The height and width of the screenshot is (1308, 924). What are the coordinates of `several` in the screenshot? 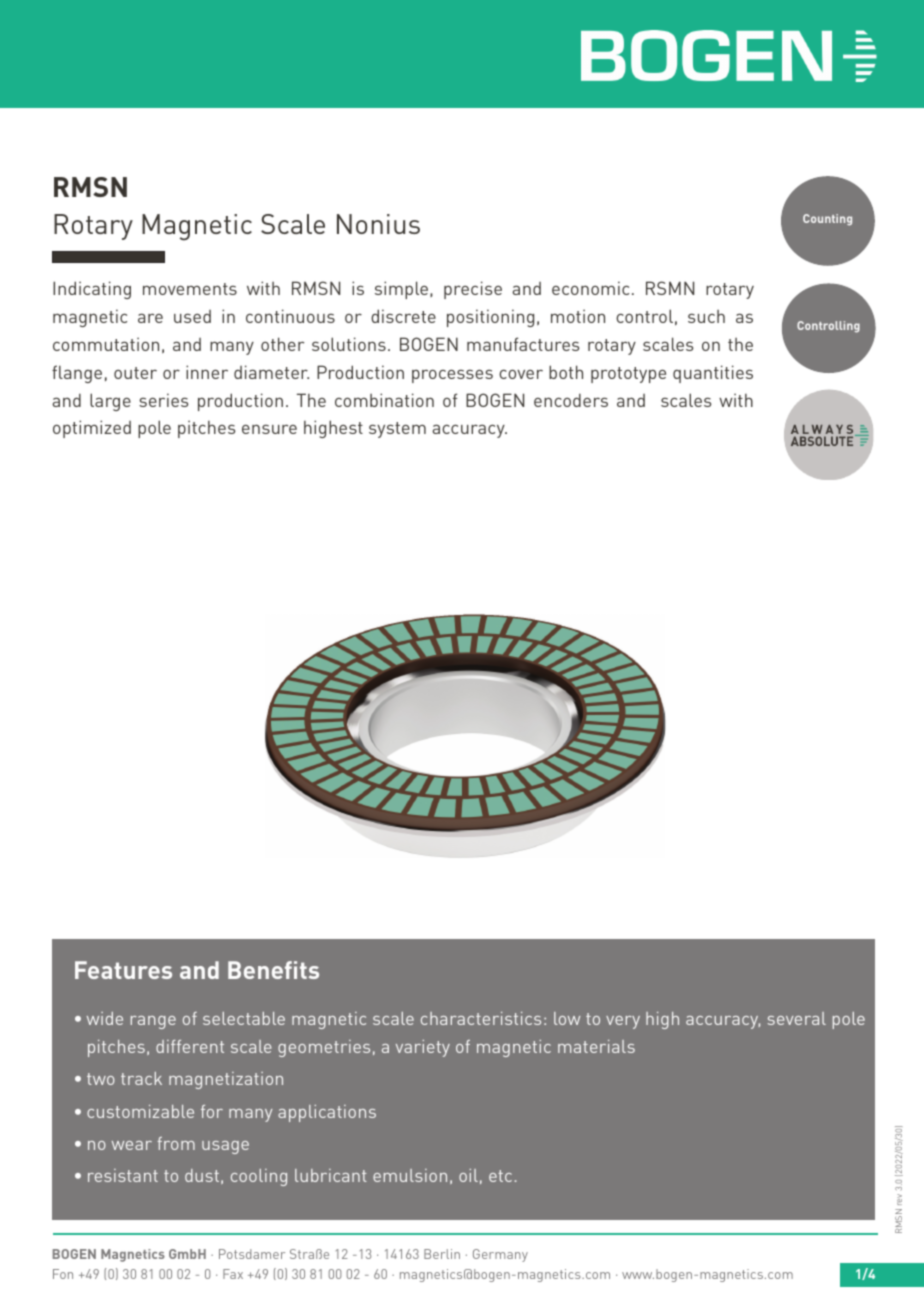 It's located at (797, 1018).
